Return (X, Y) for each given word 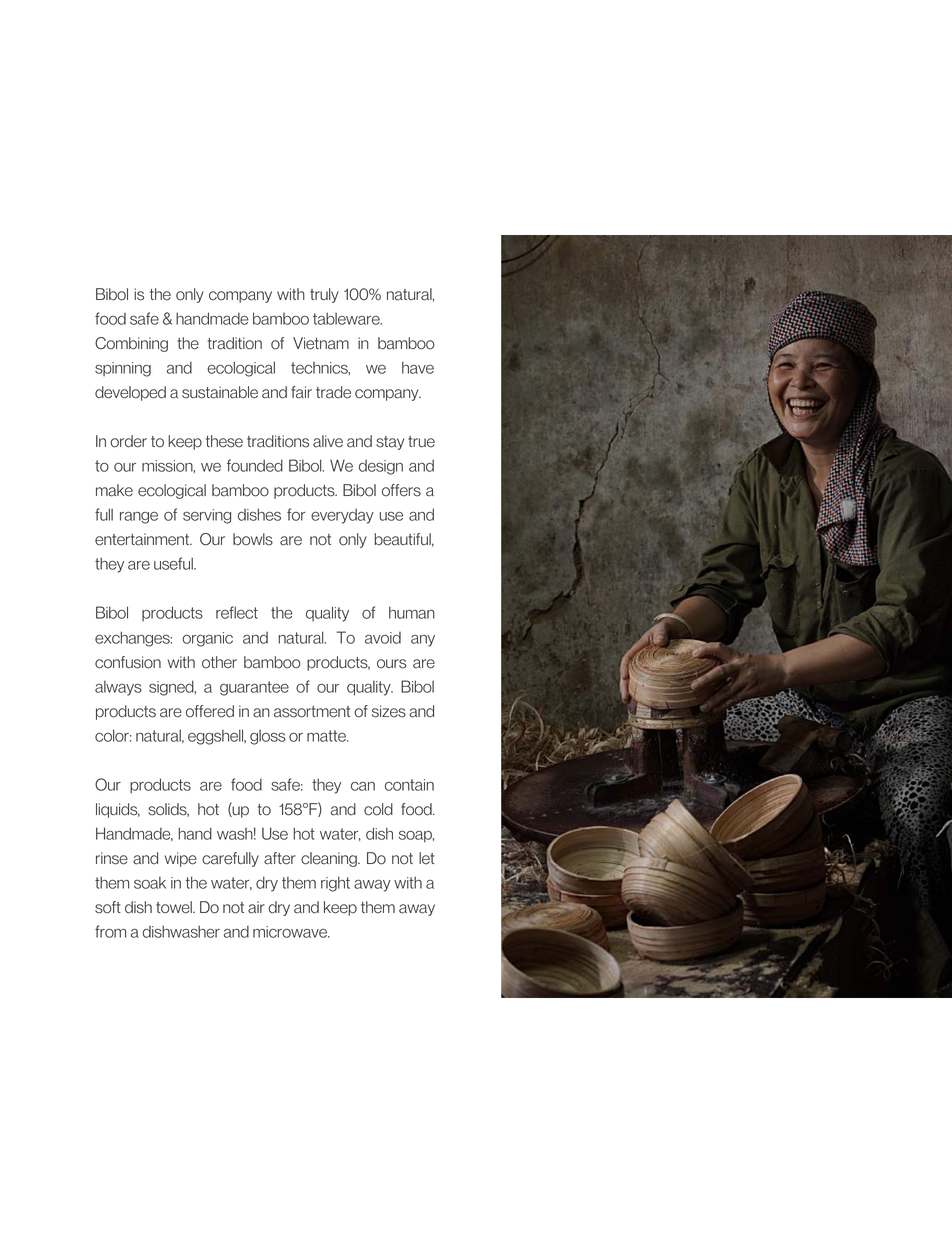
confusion (128, 662)
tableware (347, 318)
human (412, 612)
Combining (131, 344)
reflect (237, 612)
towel (175, 907)
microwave (291, 932)
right (335, 884)
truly (324, 295)
